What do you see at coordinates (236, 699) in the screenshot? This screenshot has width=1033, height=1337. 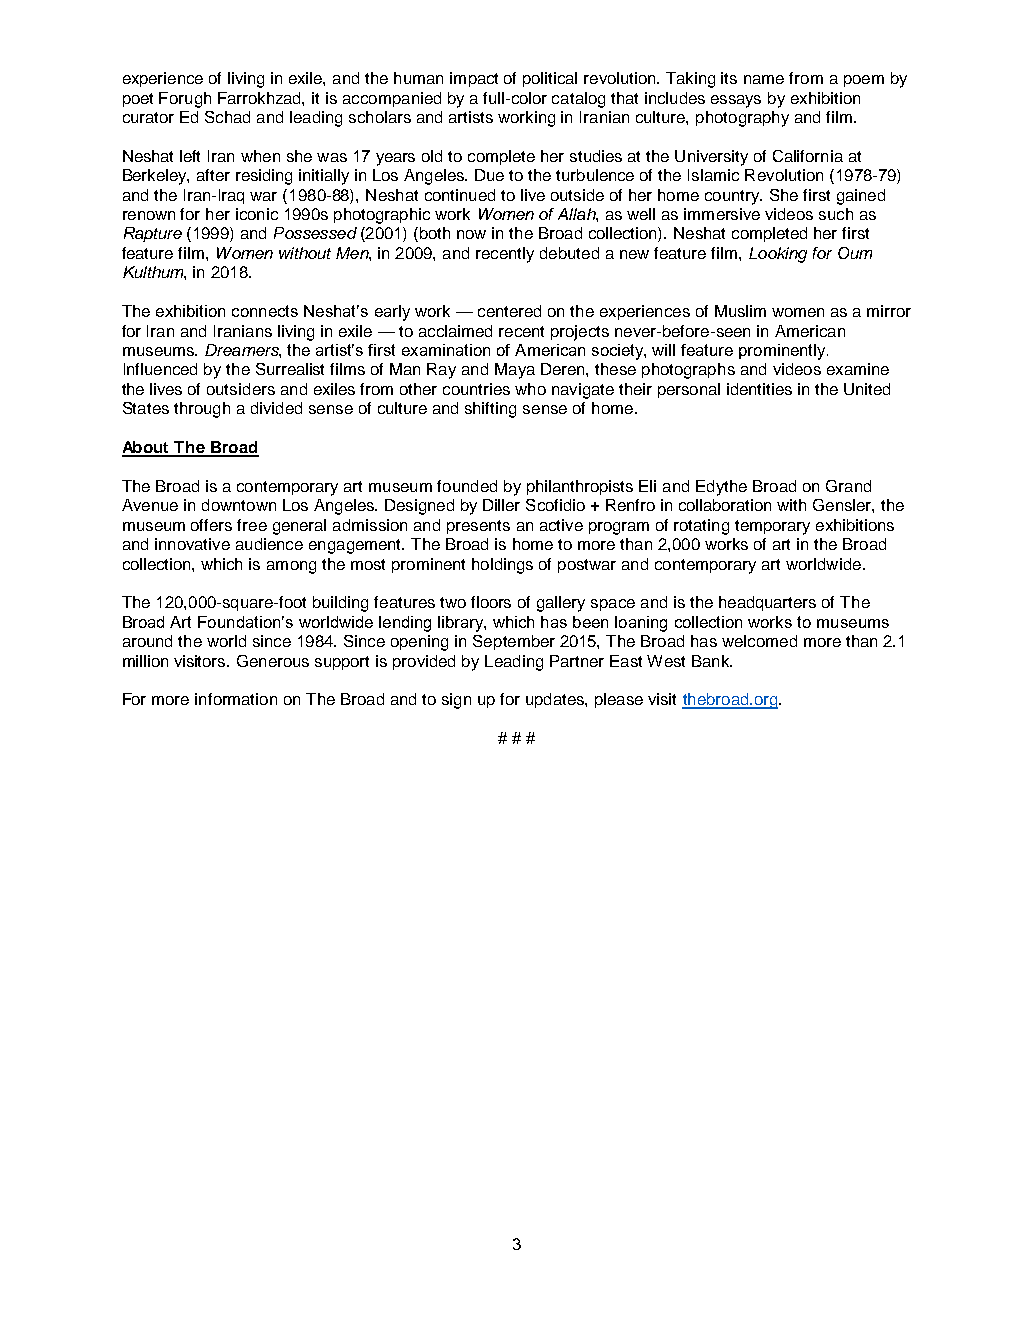 I see `information` at bounding box center [236, 699].
